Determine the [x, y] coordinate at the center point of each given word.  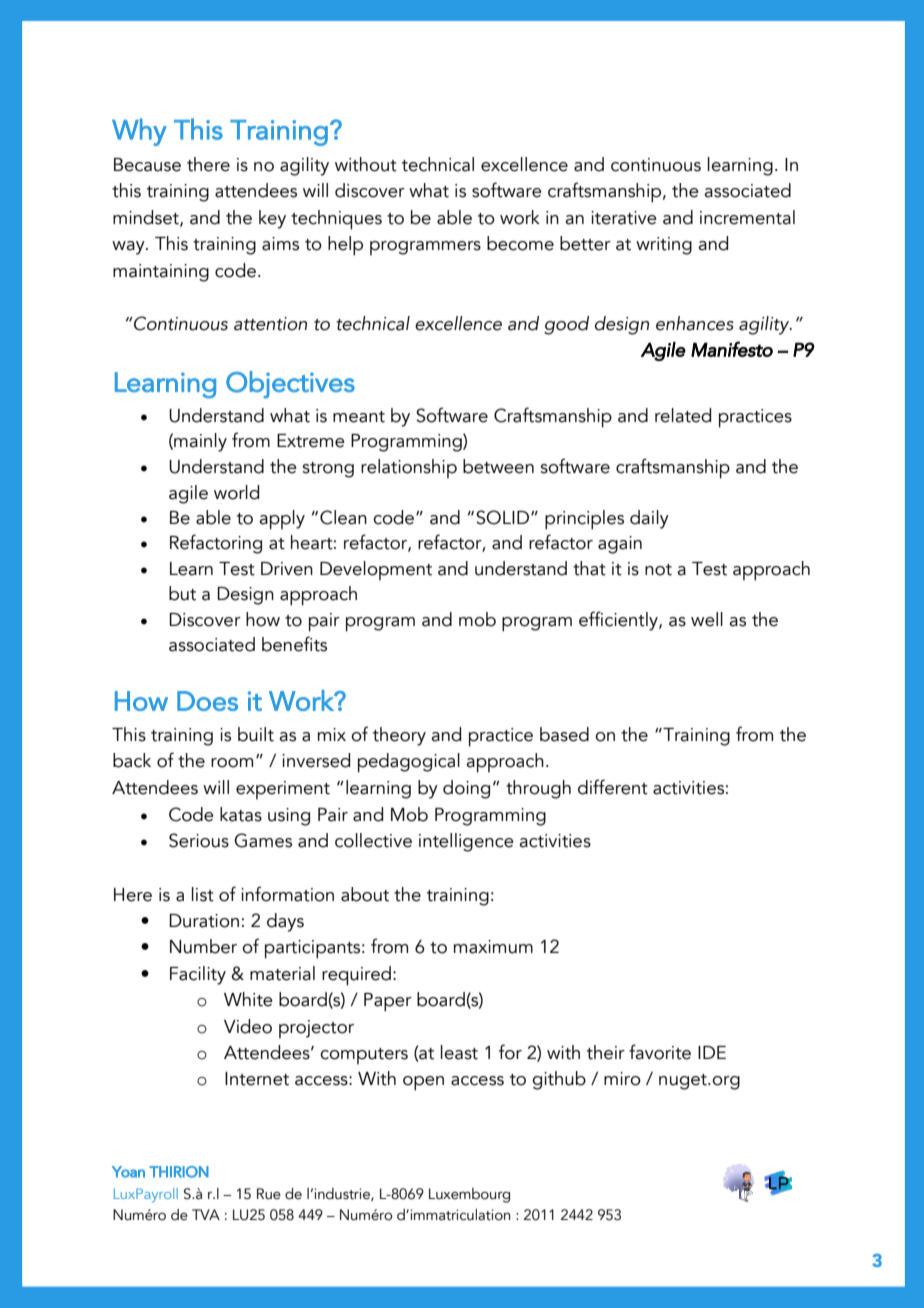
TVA [206, 1214]
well [707, 619]
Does [207, 701]
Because [147, 165]
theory [399, 736]
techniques [336, 220]
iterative [624, 218]
